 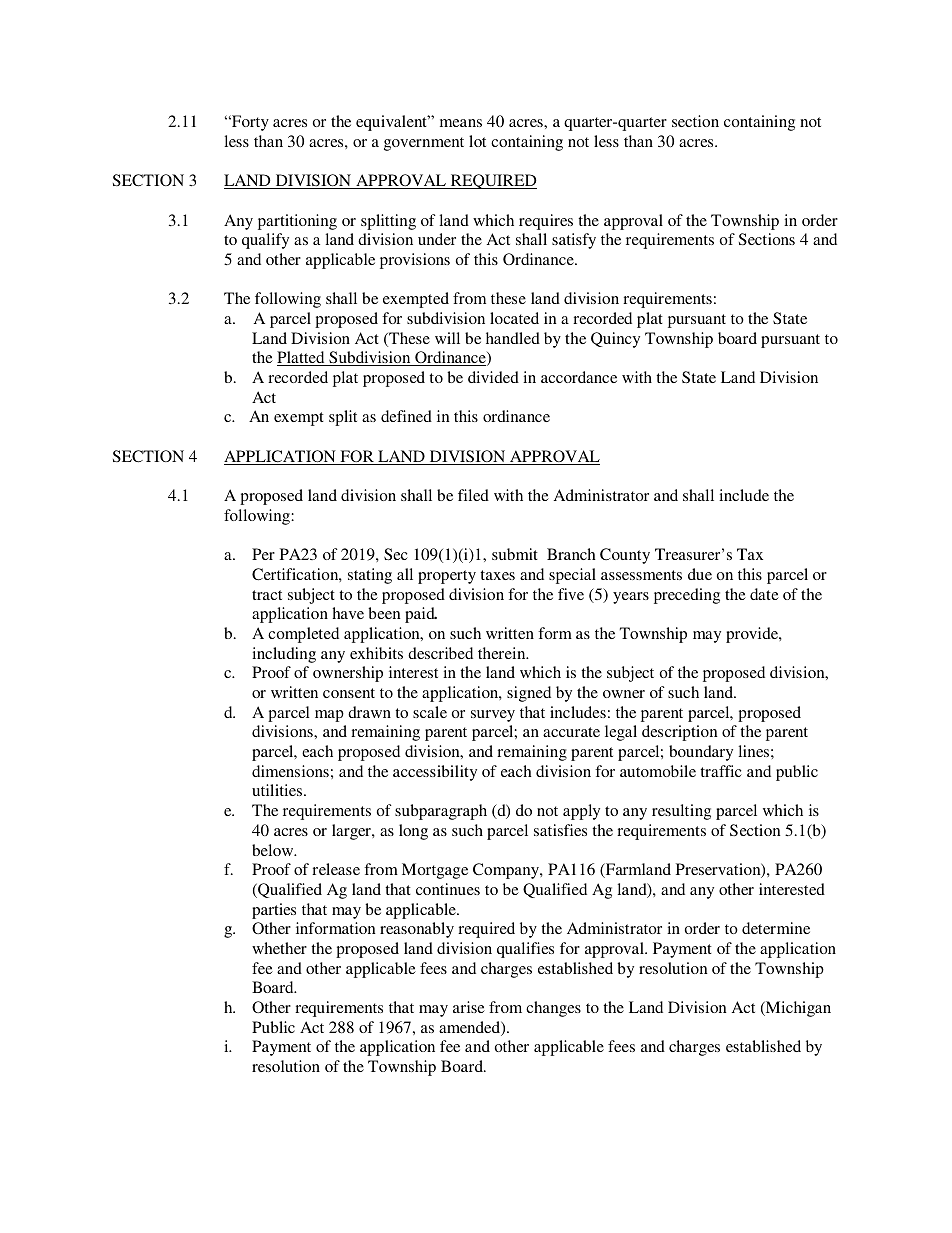 I want to click on satisfy, so click(x=574, y=241).
